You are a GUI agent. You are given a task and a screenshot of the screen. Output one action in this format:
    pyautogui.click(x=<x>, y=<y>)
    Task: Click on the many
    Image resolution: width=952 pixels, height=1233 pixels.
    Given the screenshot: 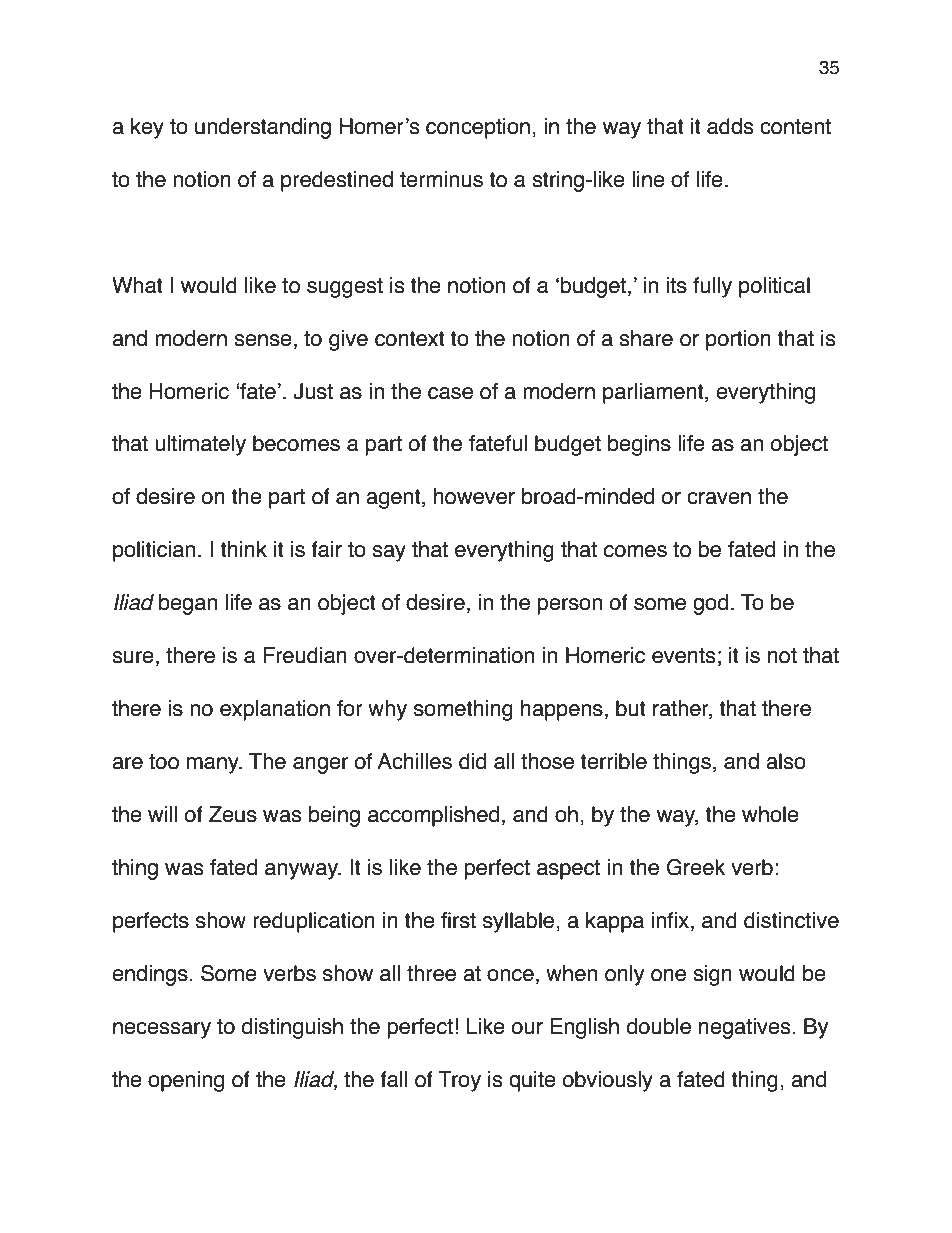 What is the action you would take?
    pyautogui.click(x=214, y=765)
